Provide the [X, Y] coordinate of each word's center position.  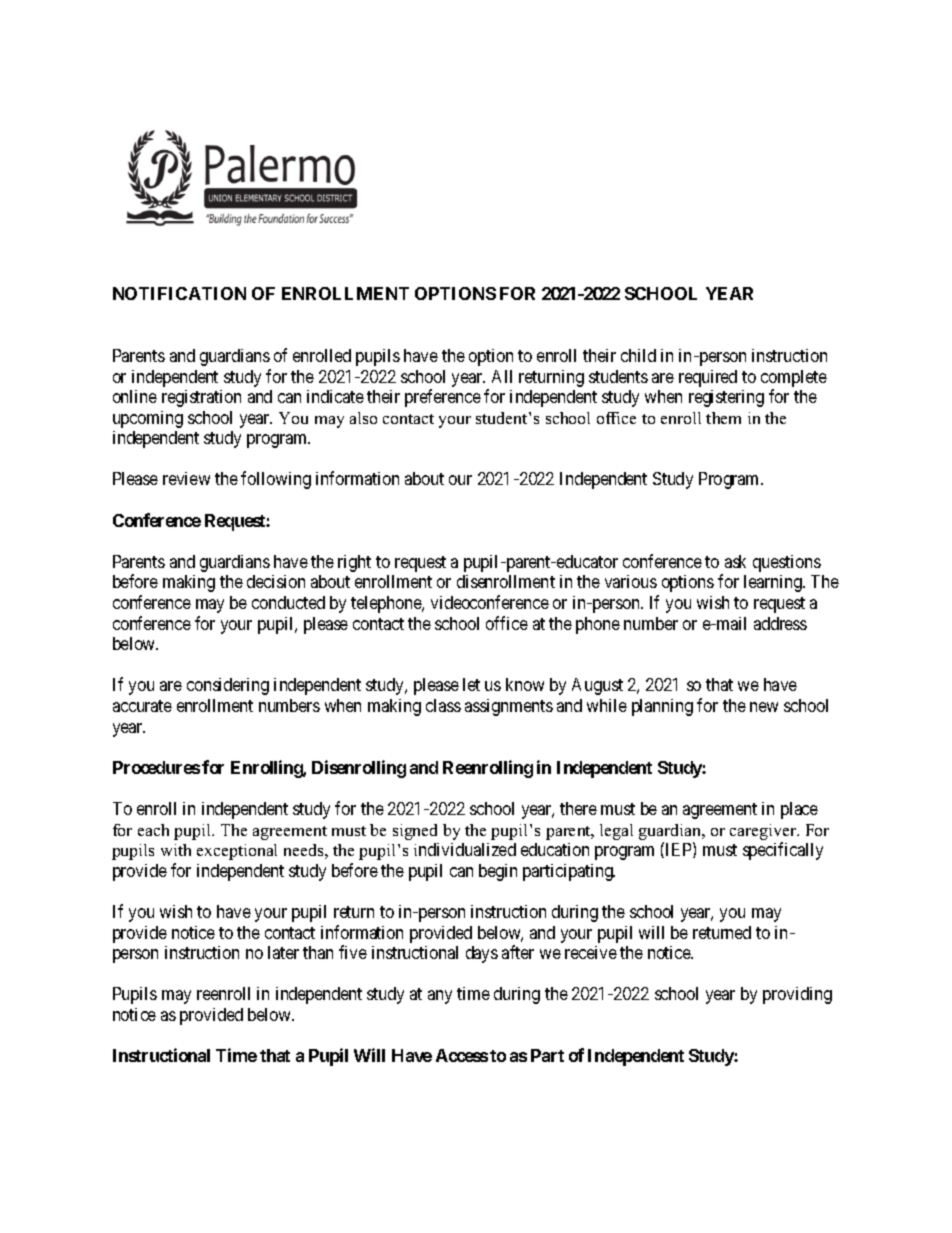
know [525, 684]
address [780, 623]
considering [228, 686]
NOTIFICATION [179, 293]
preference [443, 398]
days [482, 954]
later [283, 952]
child [638, 355]
